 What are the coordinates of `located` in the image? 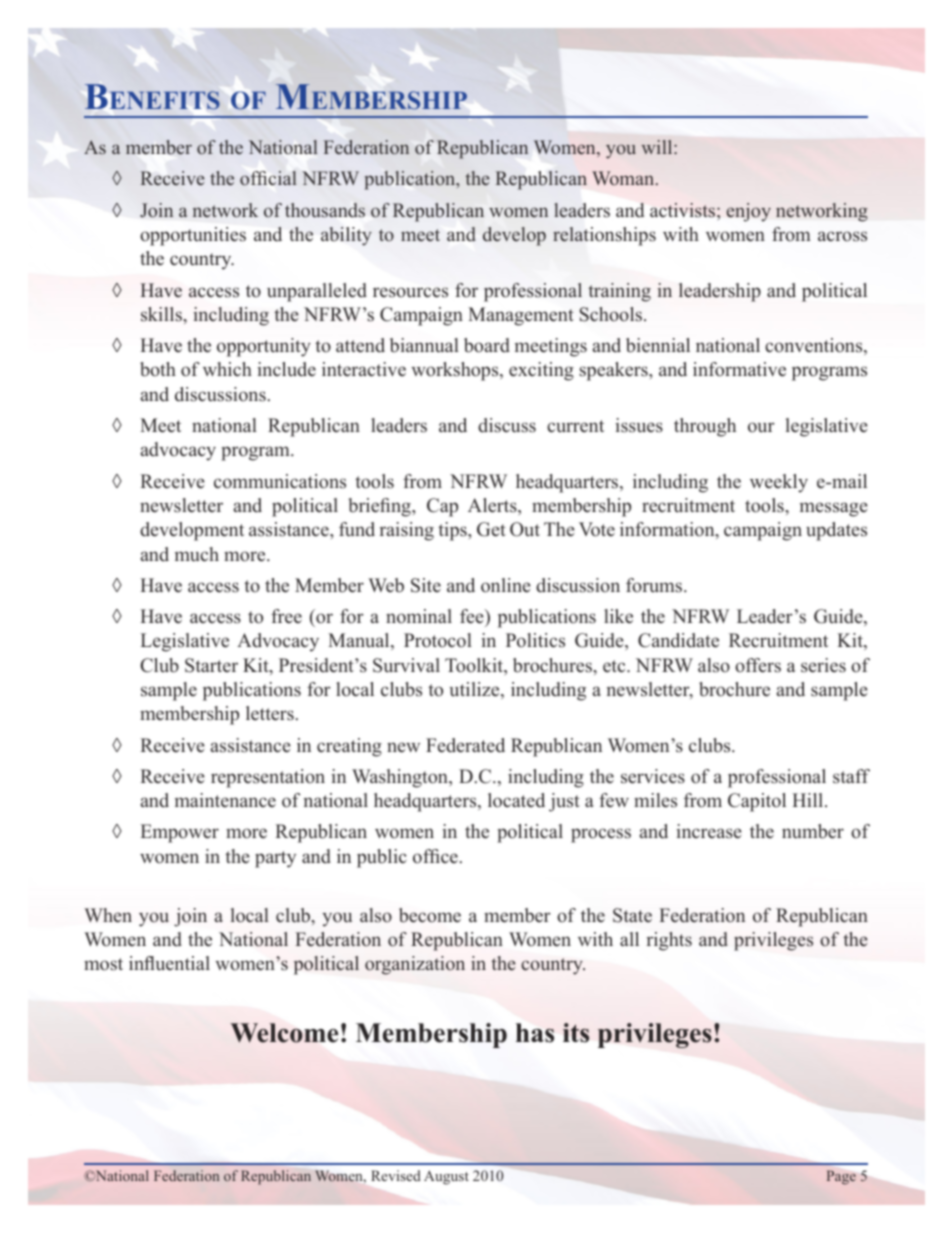 It's located at (516, 800).
